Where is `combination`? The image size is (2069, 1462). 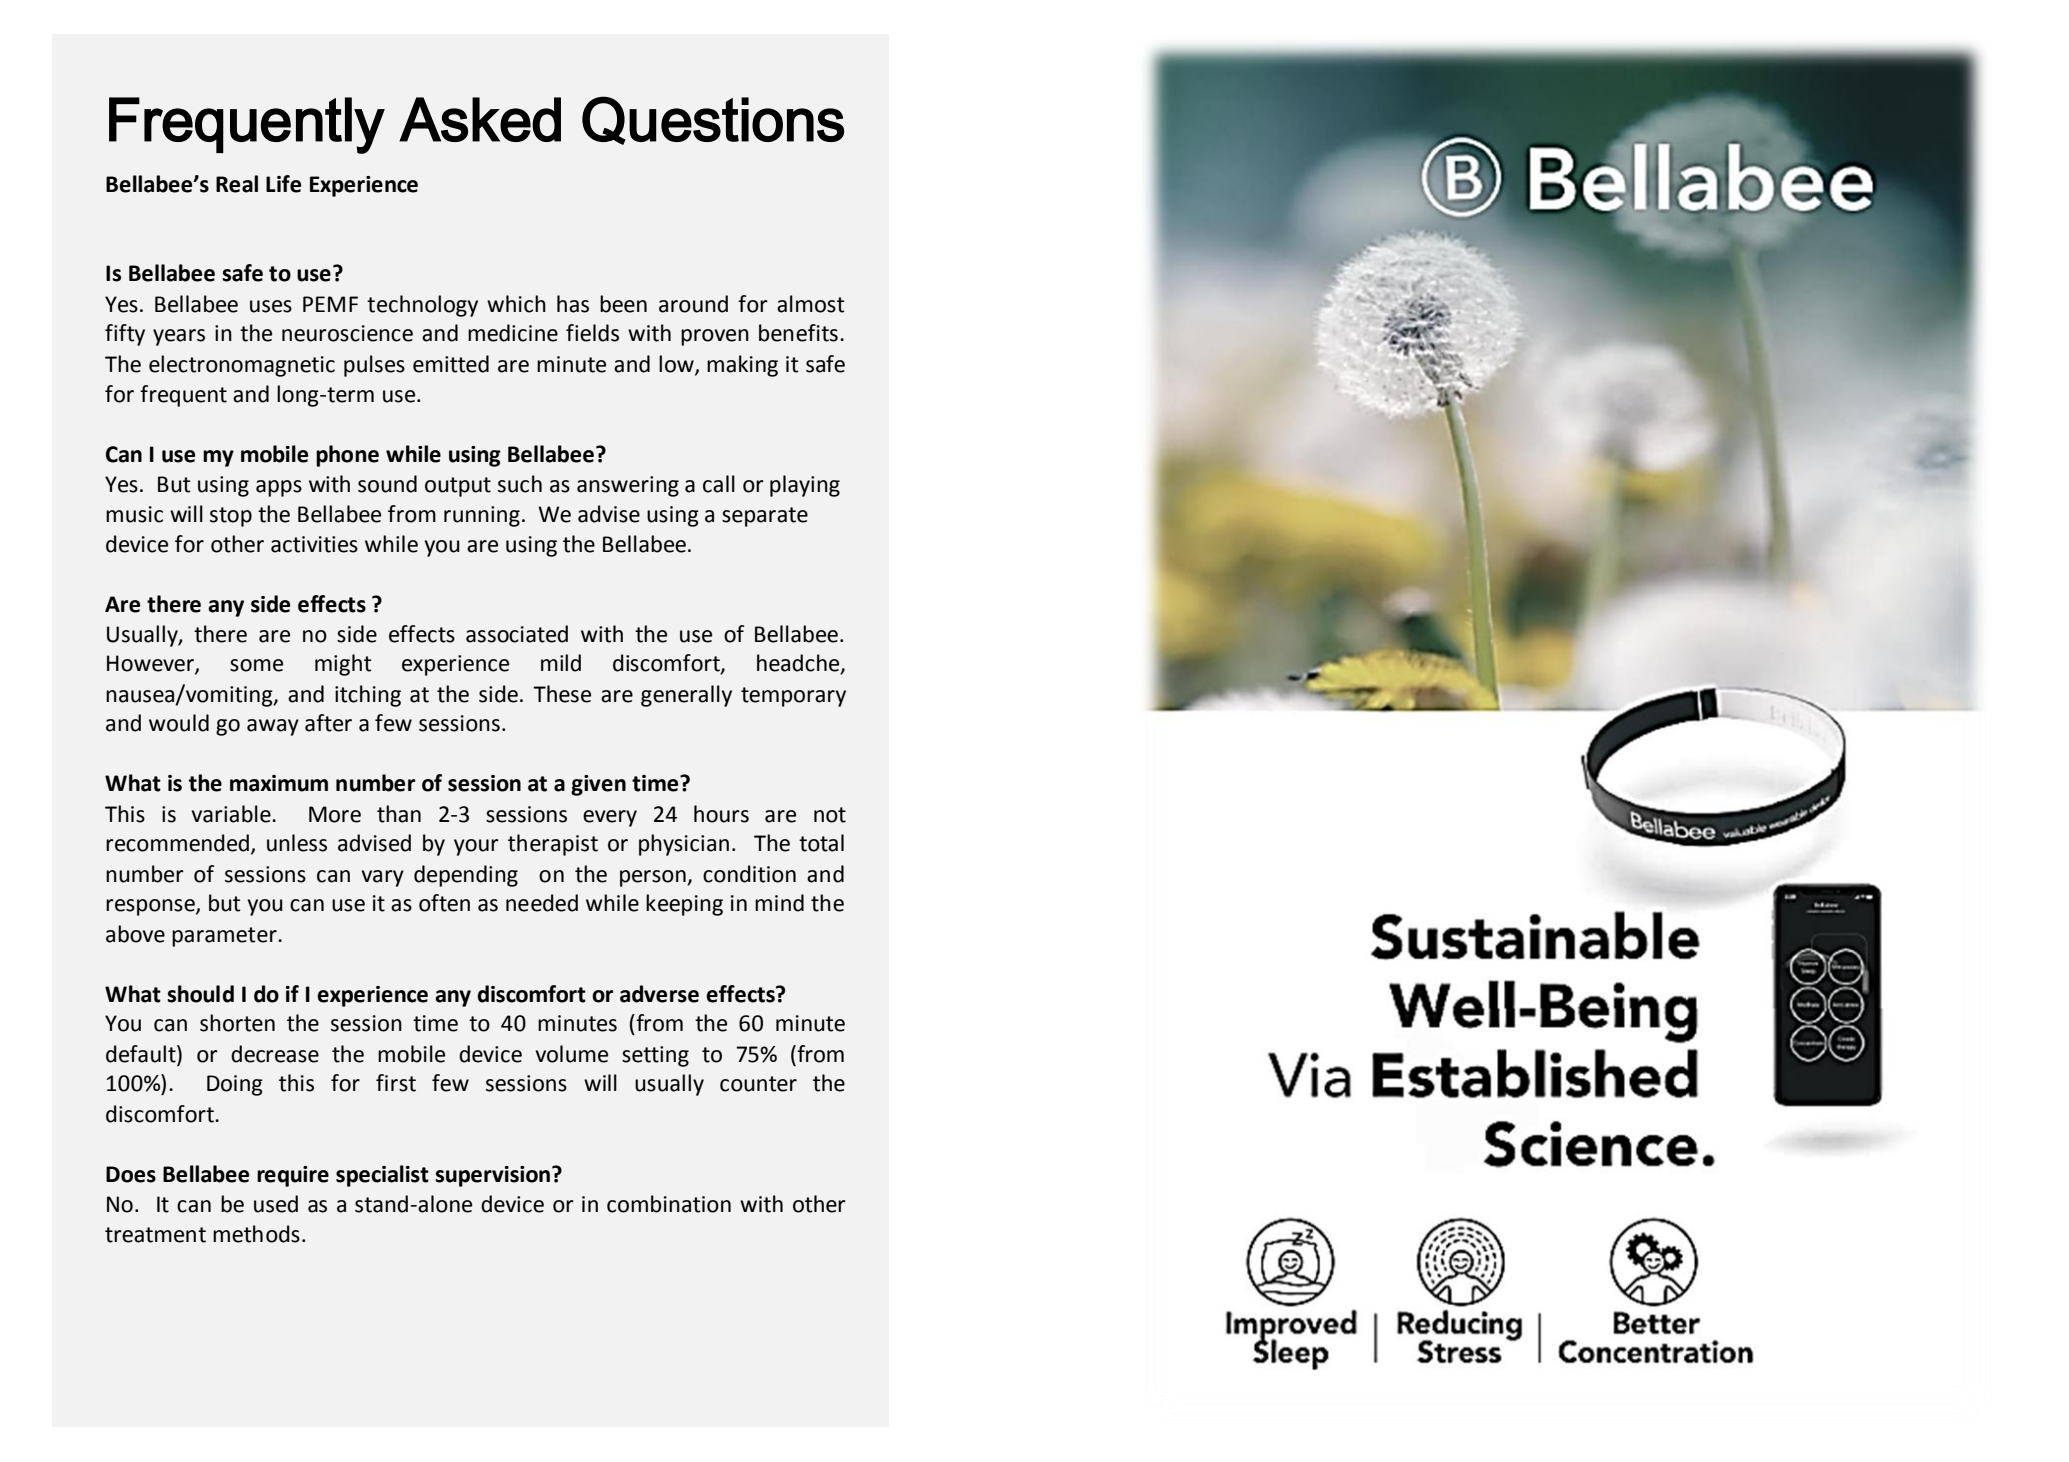 combination is located at coordinates (669, 1204).
